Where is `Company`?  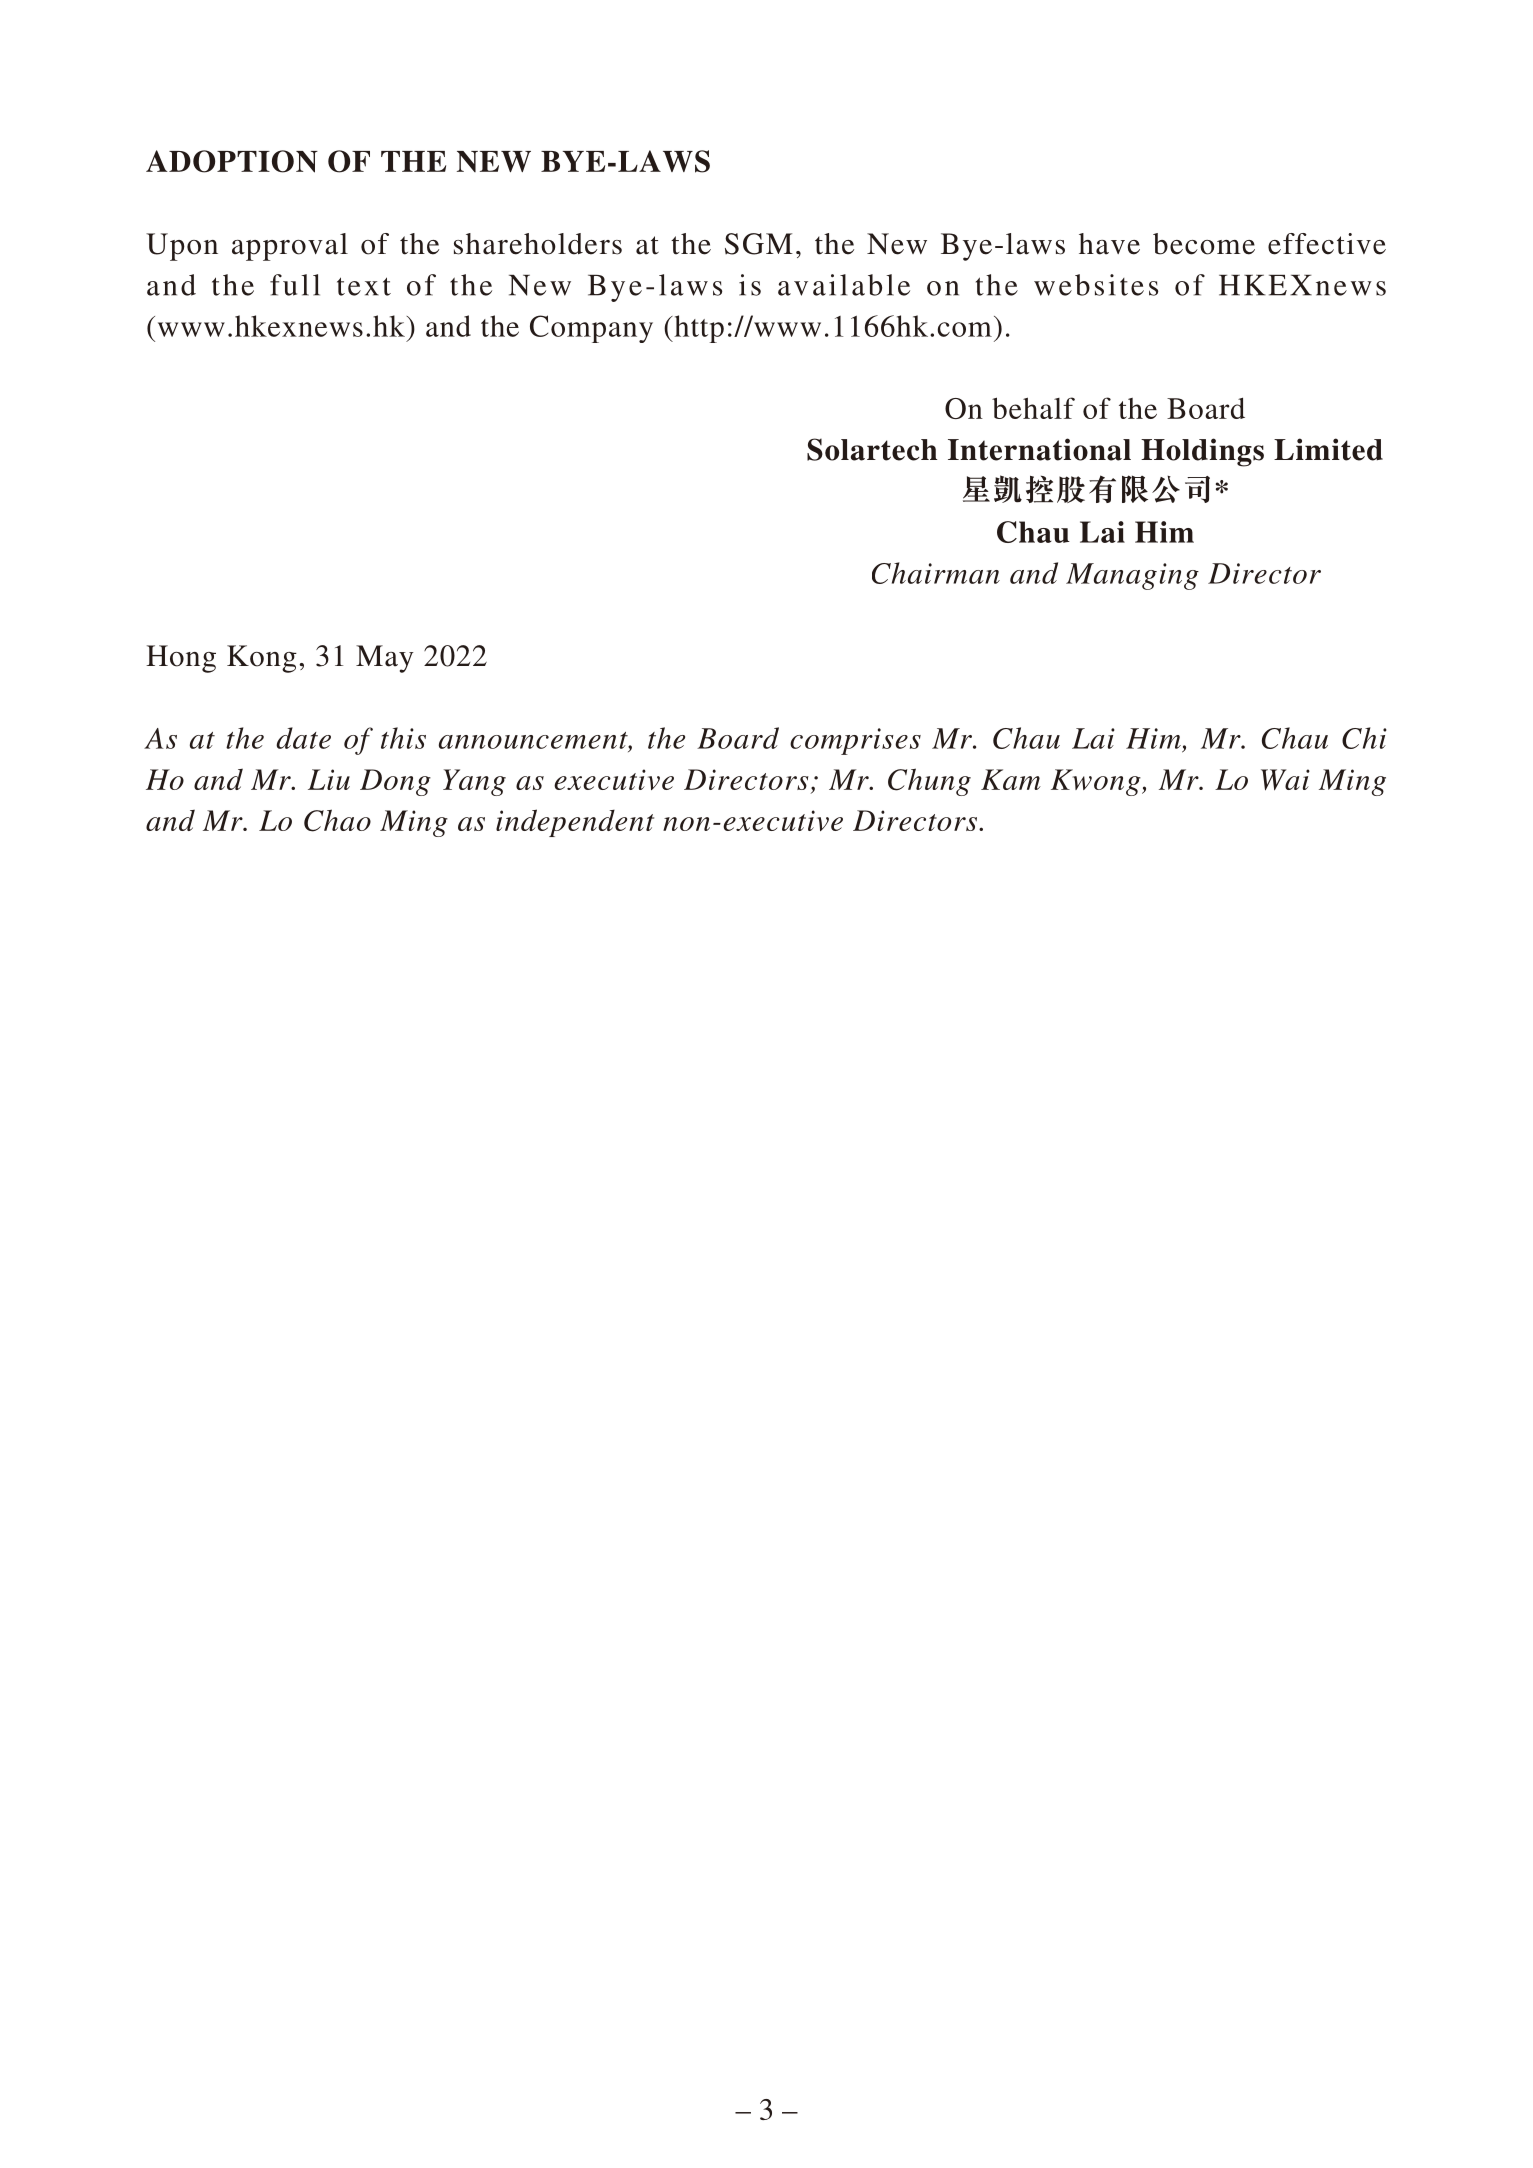
Company is located at coordinates (591, 329).
